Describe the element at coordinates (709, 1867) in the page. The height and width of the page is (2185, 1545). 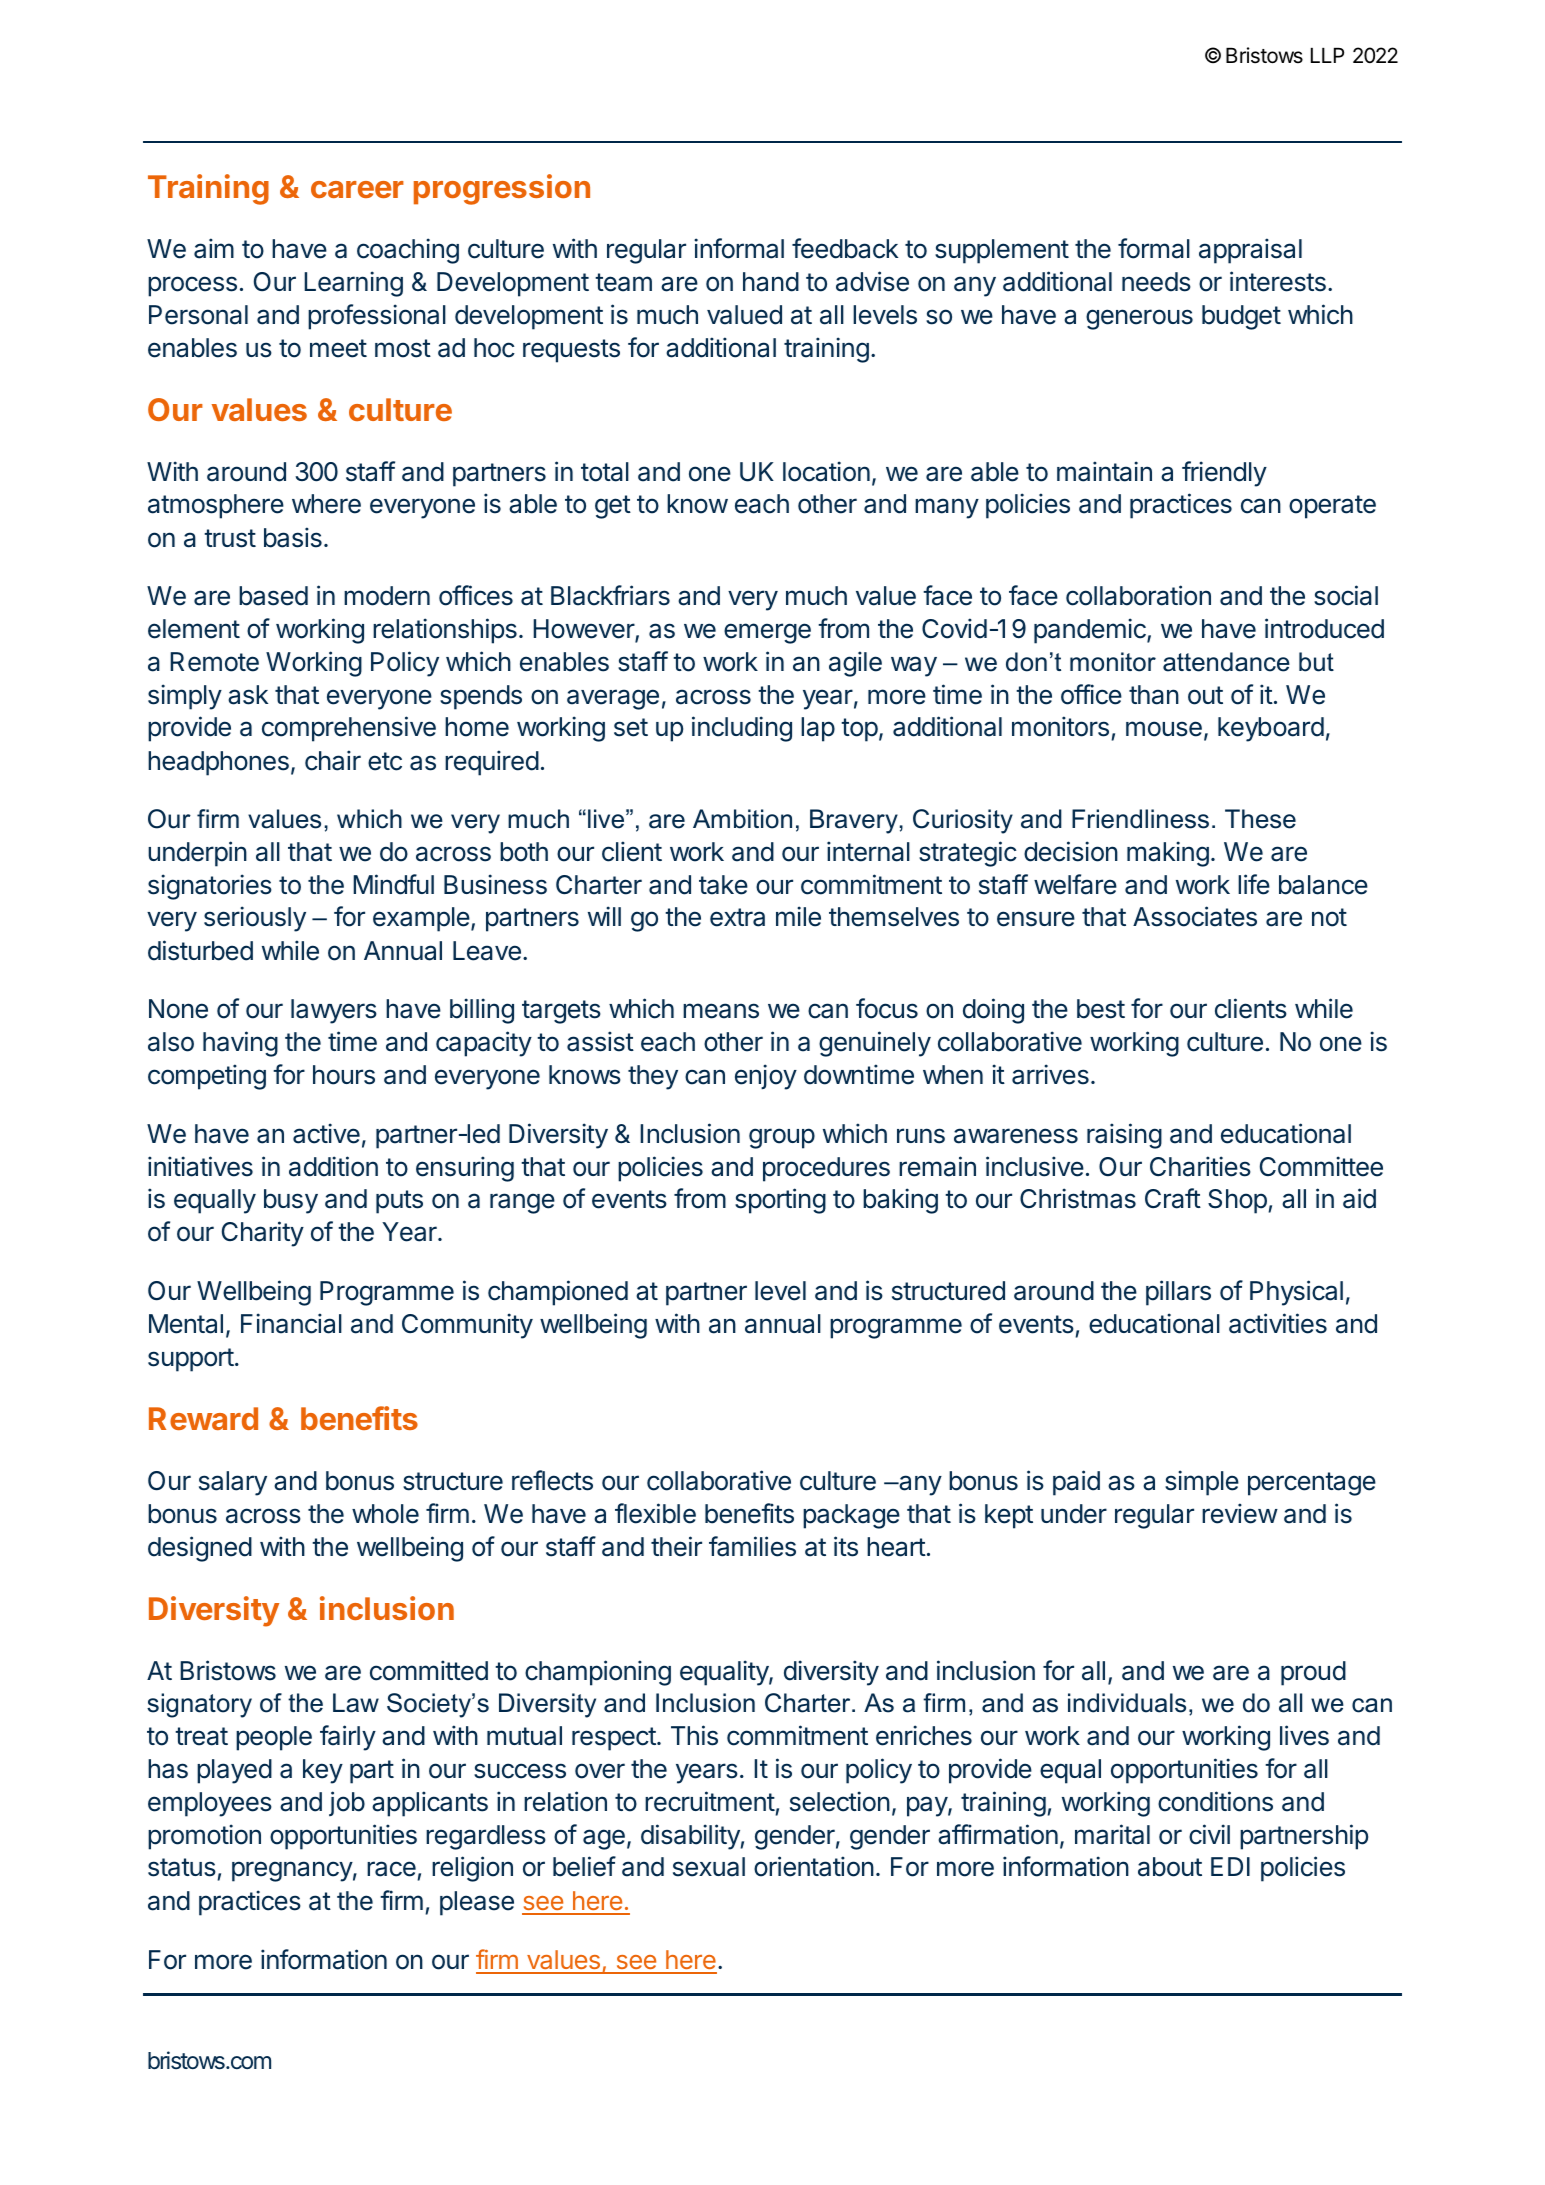
I see `sexual` at that location.
